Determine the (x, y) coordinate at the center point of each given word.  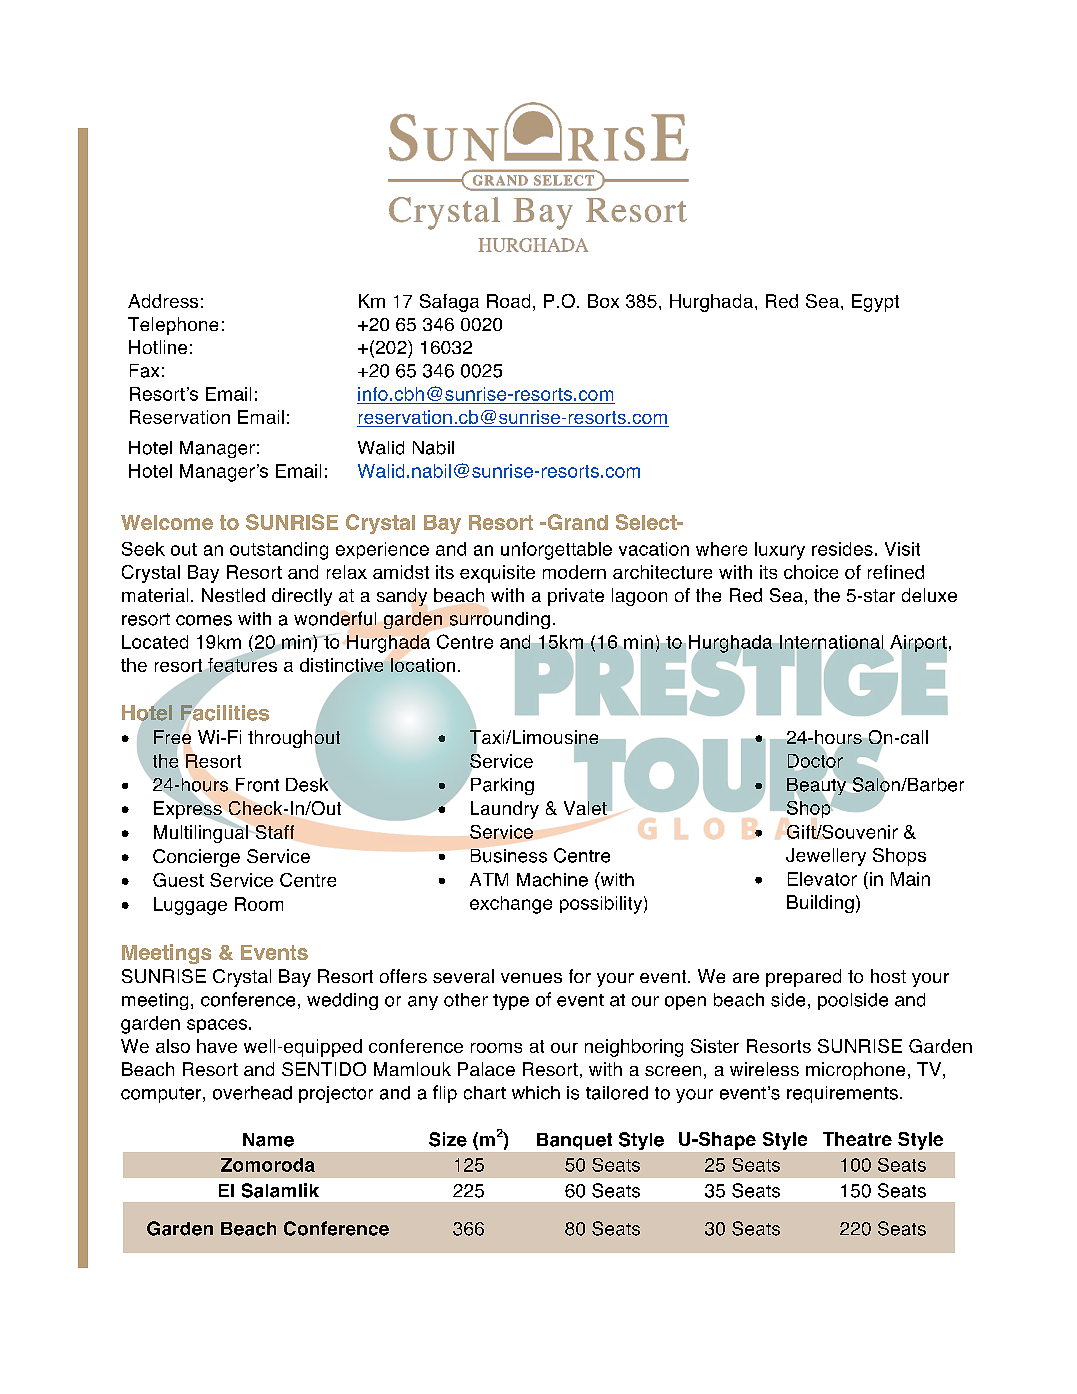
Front (257, 785)
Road (508, 301)
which (536, 1093)
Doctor (815, 761)
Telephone (173, 326)
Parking (501, 785)
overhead (252, 1093)
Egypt (875, 303)
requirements (842, 1094)
